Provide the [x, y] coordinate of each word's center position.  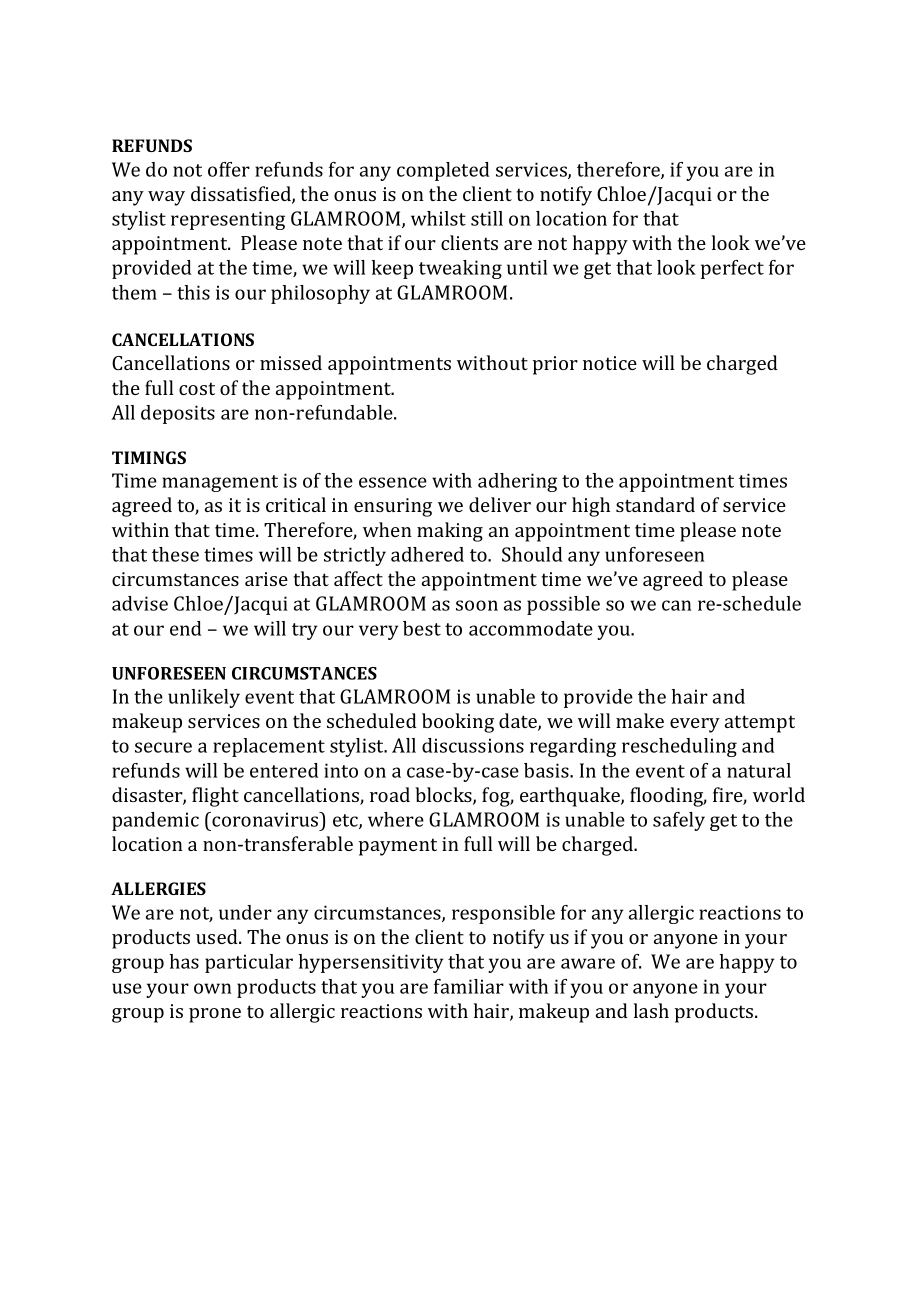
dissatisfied [242, 195]
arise [266, 579]
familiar [469, 986]
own [213, 988]
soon [477, 605]
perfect [732, 269]
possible [563, 605]
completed [443, 171]
